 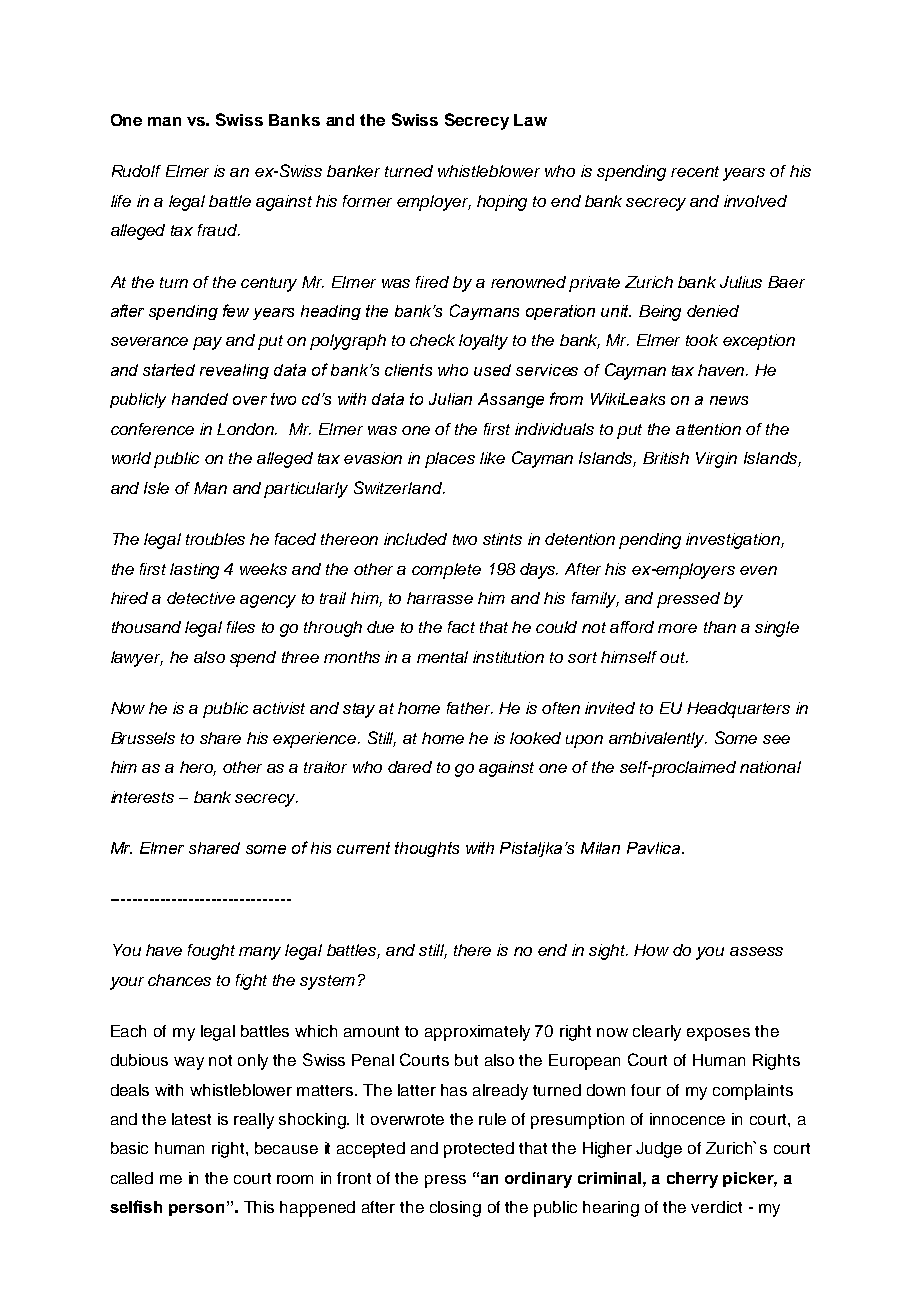 I want to click on Virgin, so click(x=716, y=460).
